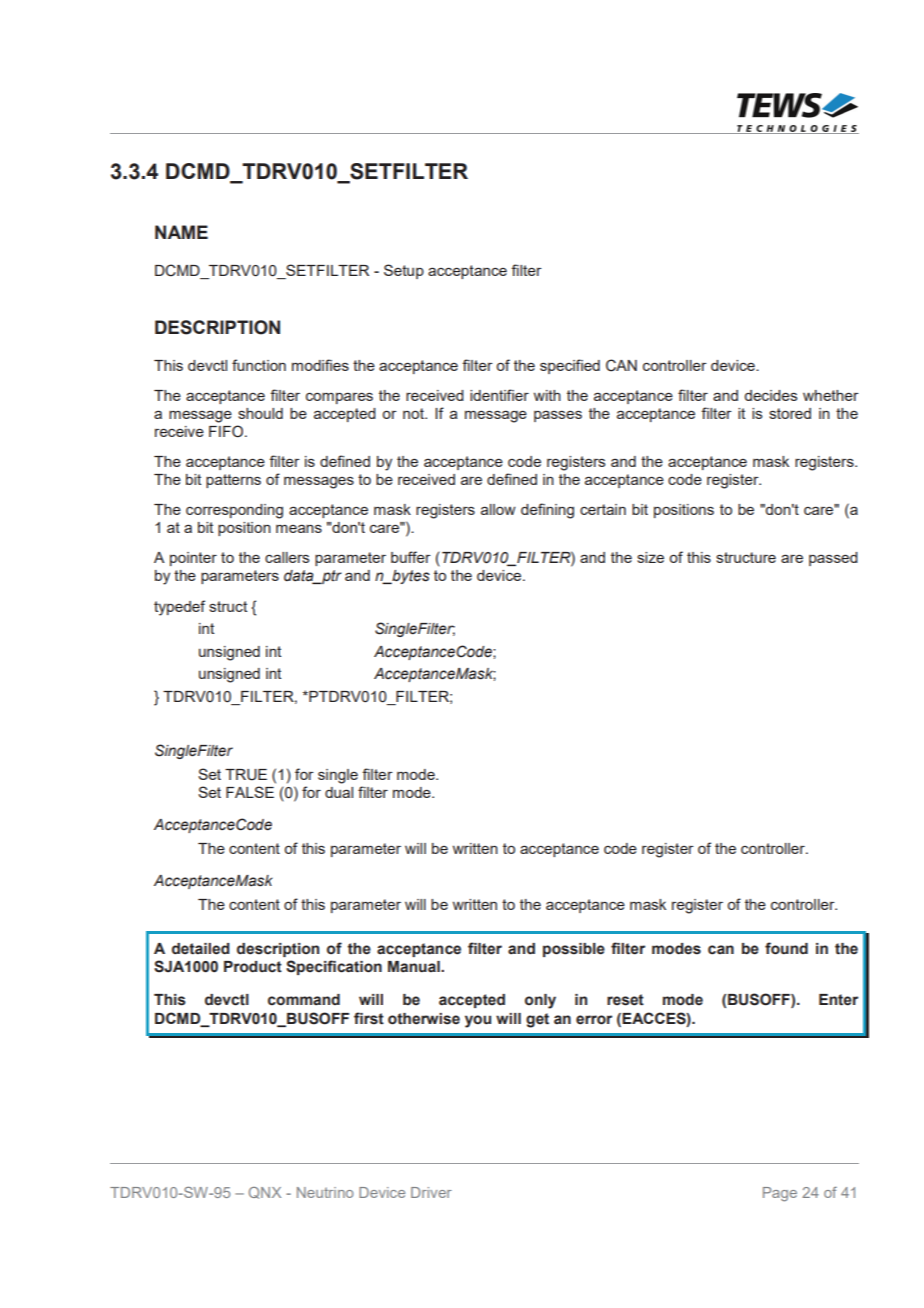 The image size is (924, 1308). What do you see at coordinates (404, 271) in the image?
I see `Setup` at bounding box center [404, 271].
